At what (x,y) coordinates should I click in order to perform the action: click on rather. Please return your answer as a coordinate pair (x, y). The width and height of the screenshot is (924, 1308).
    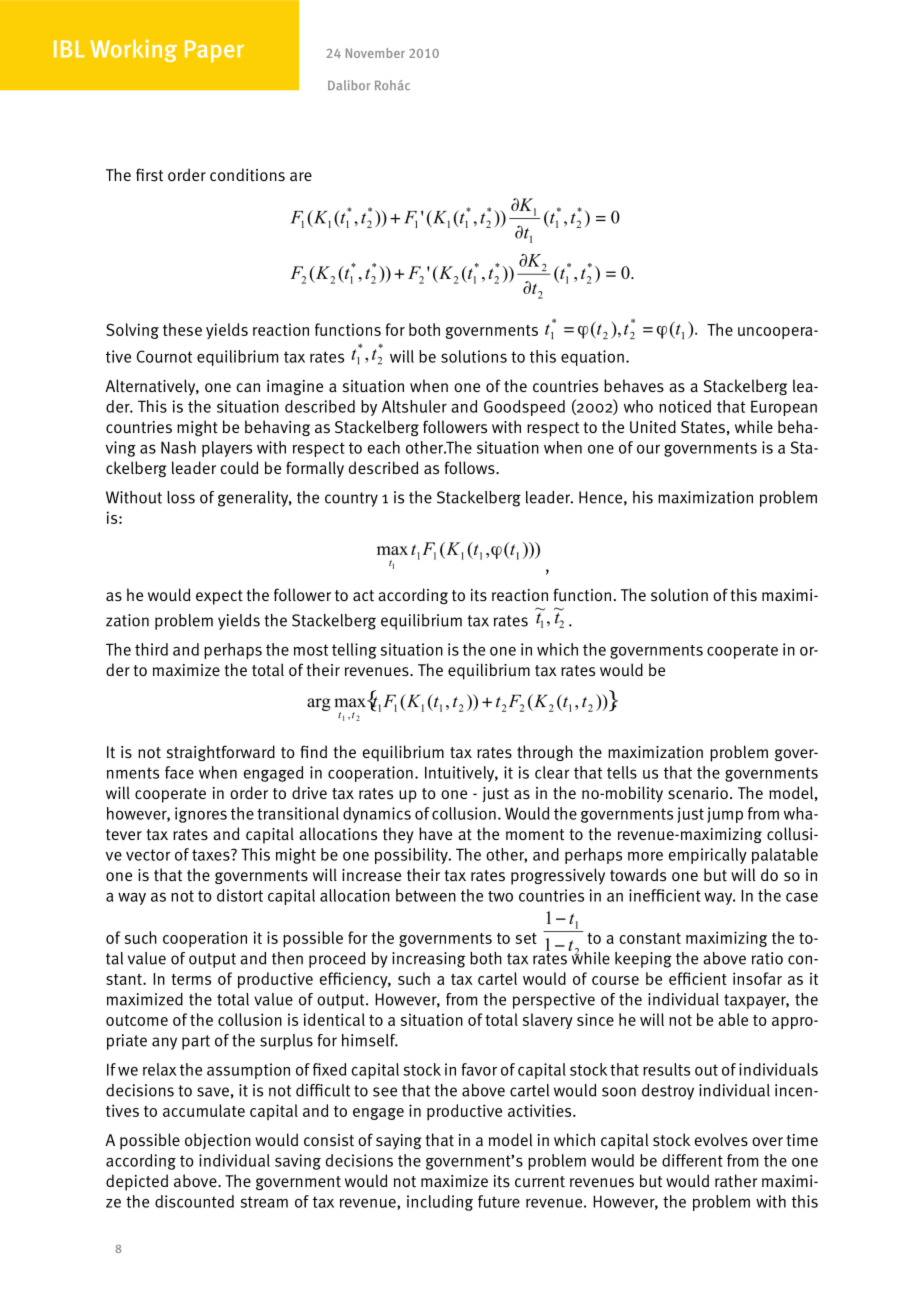
    Looking at the image, I should click on (736, 1181).
